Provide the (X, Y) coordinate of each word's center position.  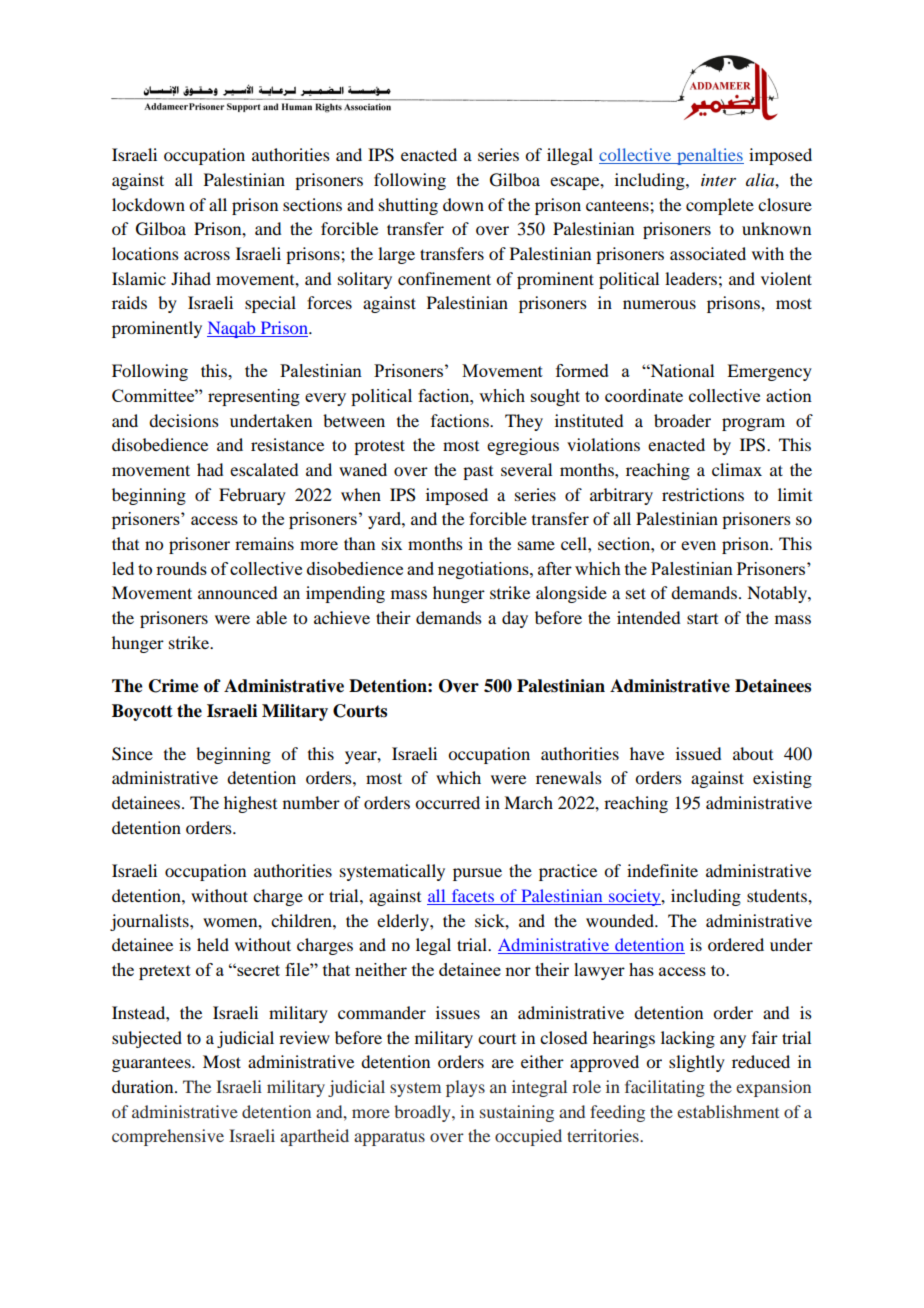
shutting (408, 206)
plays (465, 1088)
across (207, 255)
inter (718, 180)
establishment (728, 1111)
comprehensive (168, 1137)
